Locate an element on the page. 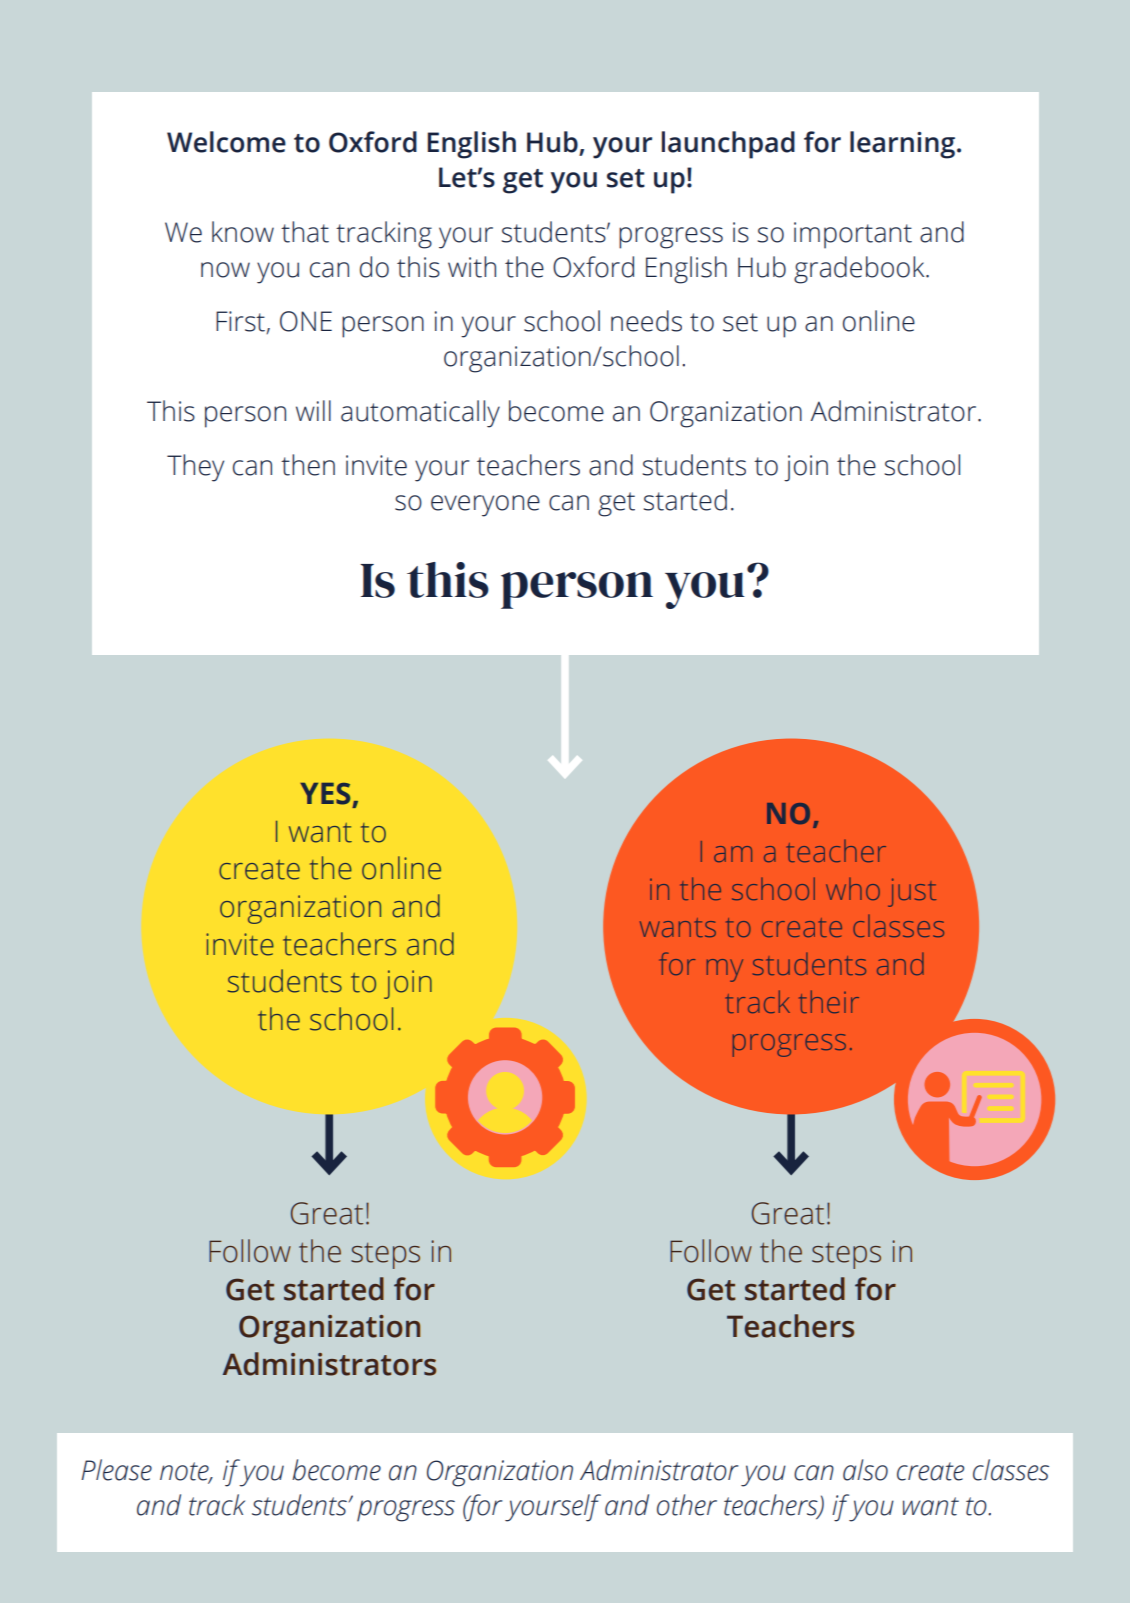  Please is located at coordinates (116, 1470).
